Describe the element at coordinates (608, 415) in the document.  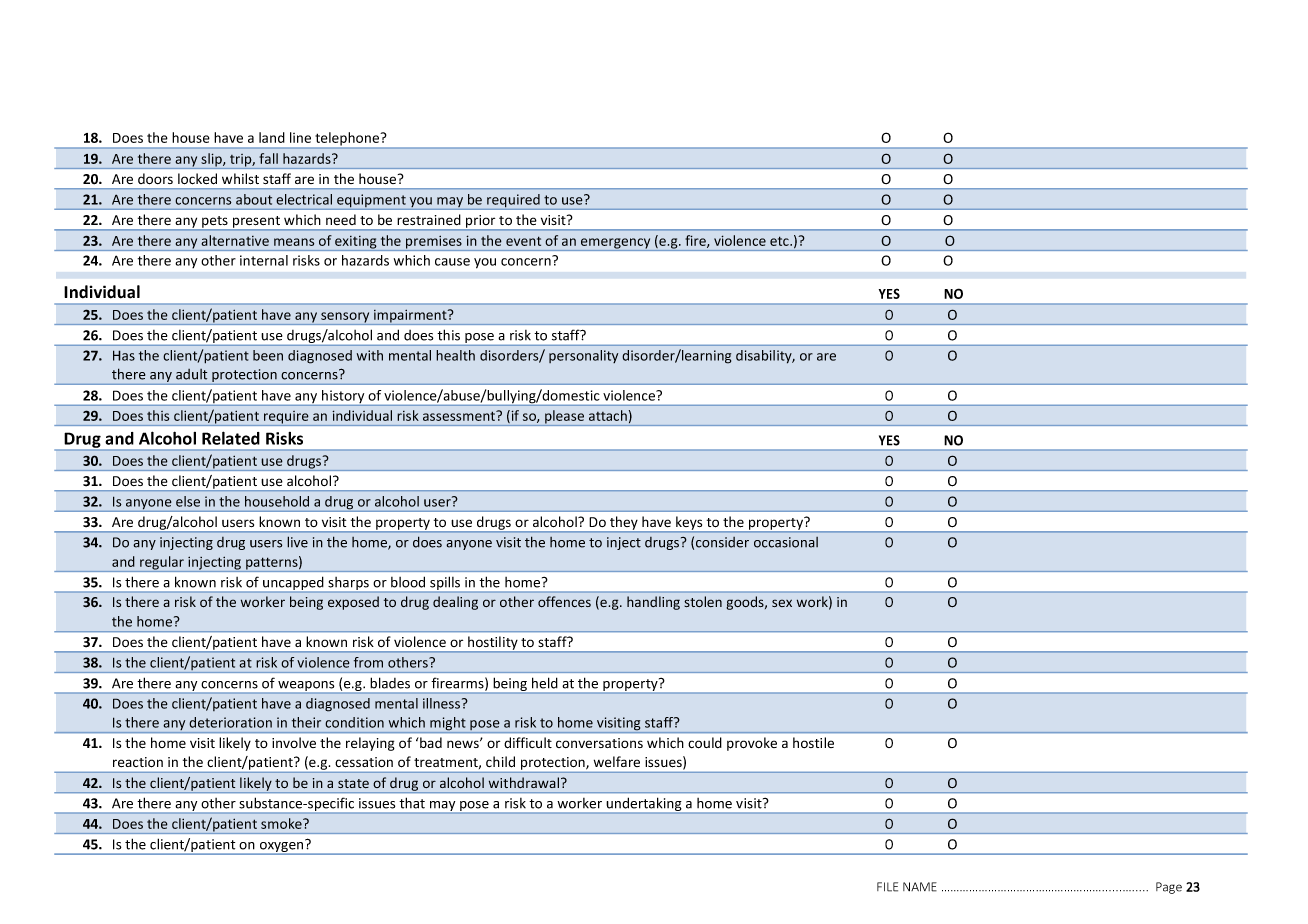
I see `attach` at that location.
